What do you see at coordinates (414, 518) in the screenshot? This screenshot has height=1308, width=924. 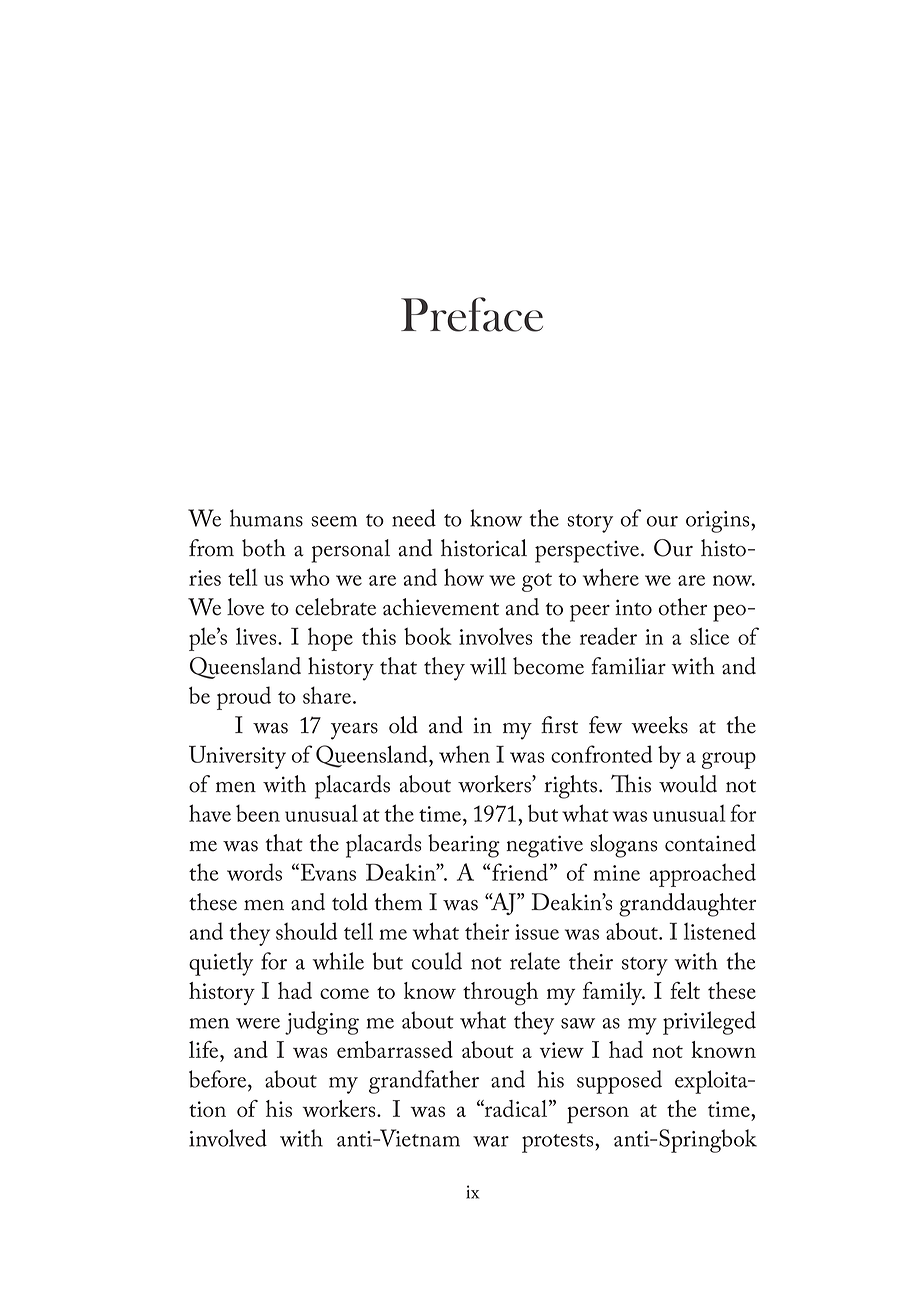 I see `need` at bounding box center [414, 518].
